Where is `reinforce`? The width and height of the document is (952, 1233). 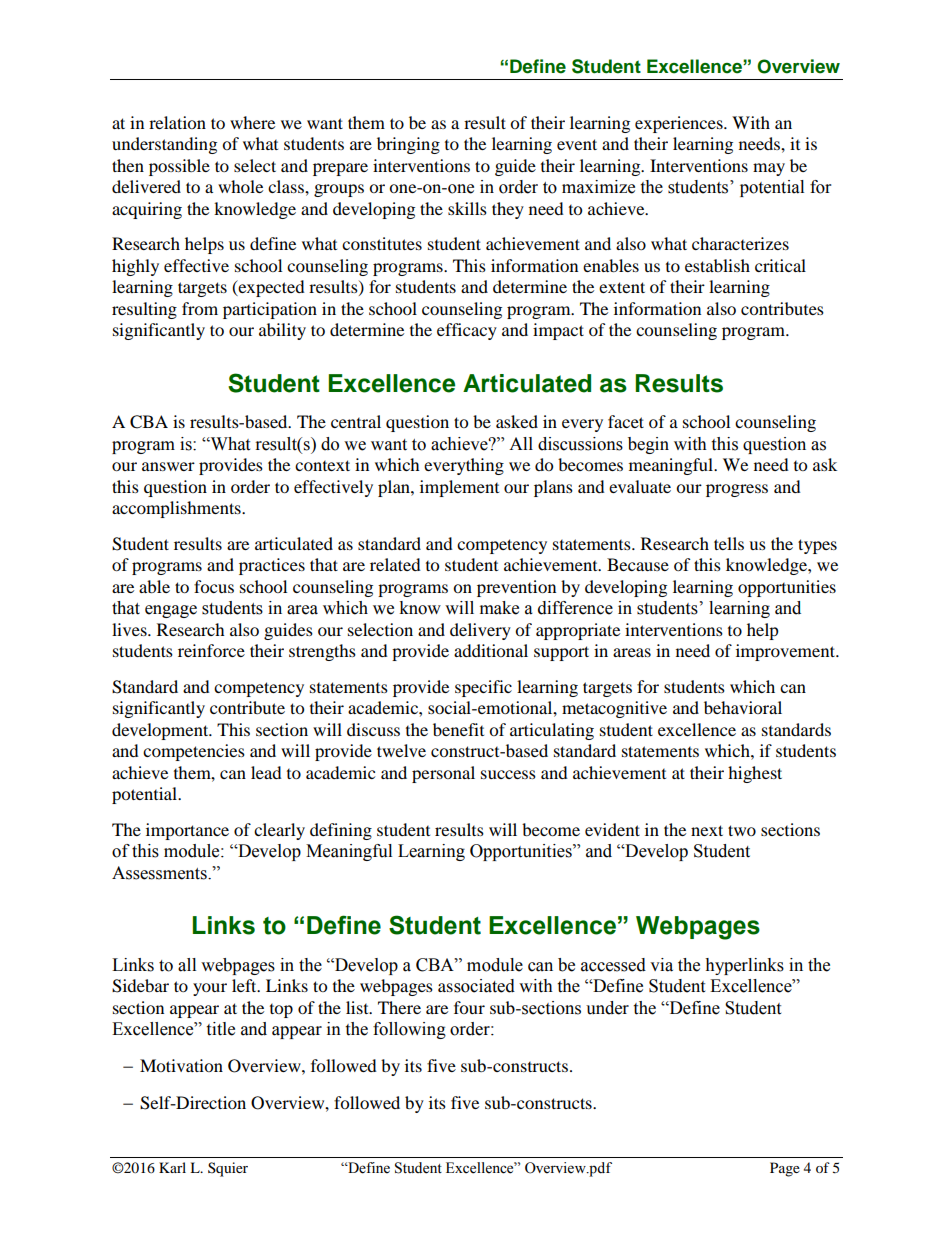
reinforce is located at coordinates (211, 650).
